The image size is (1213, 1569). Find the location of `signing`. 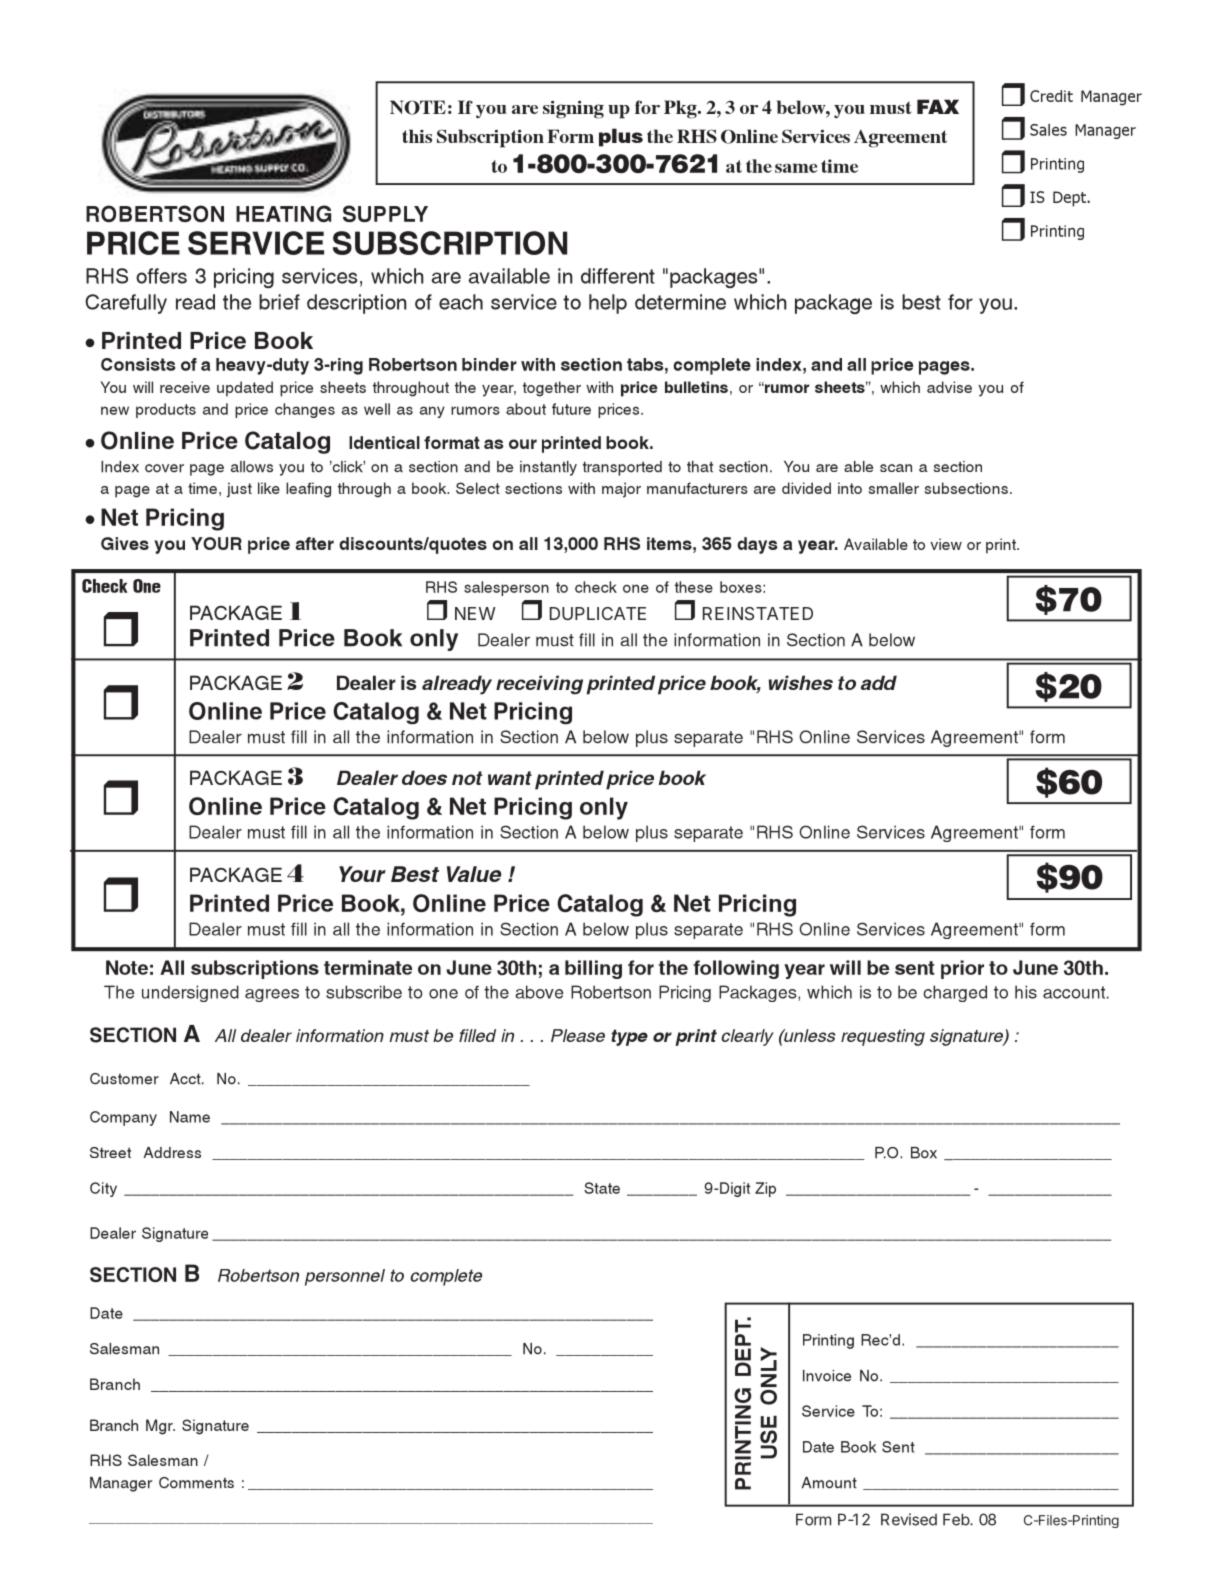

signing is located at coordinates (573, 109).
